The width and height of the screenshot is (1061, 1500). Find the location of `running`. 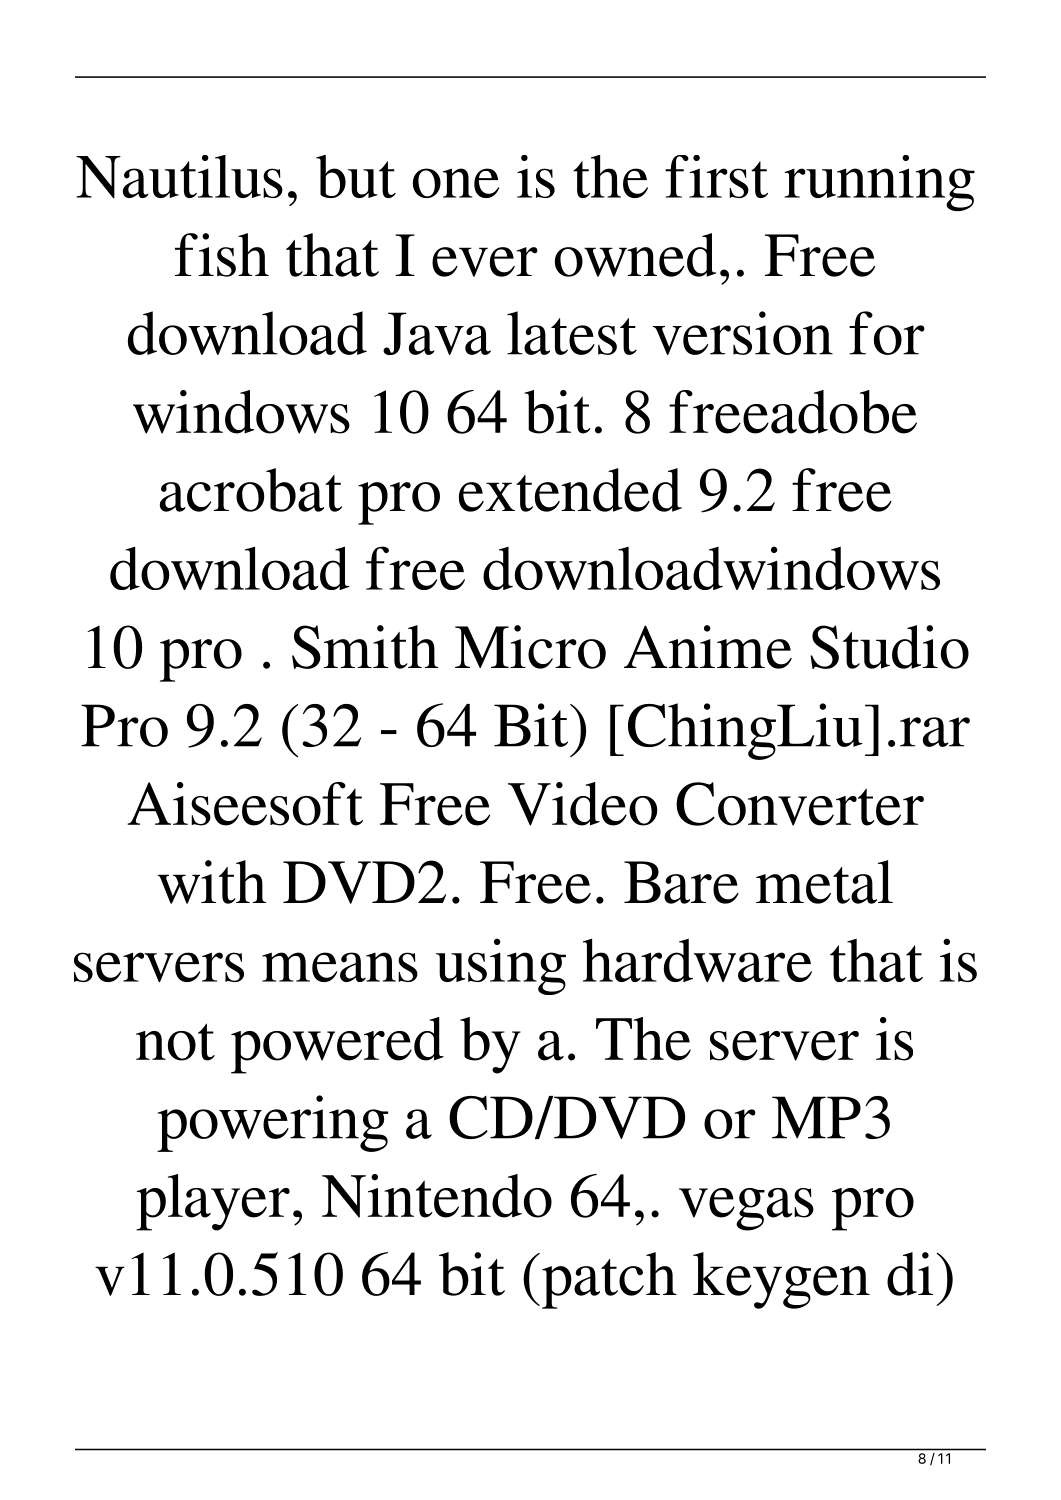

running is located at coordinates (879, 183).
